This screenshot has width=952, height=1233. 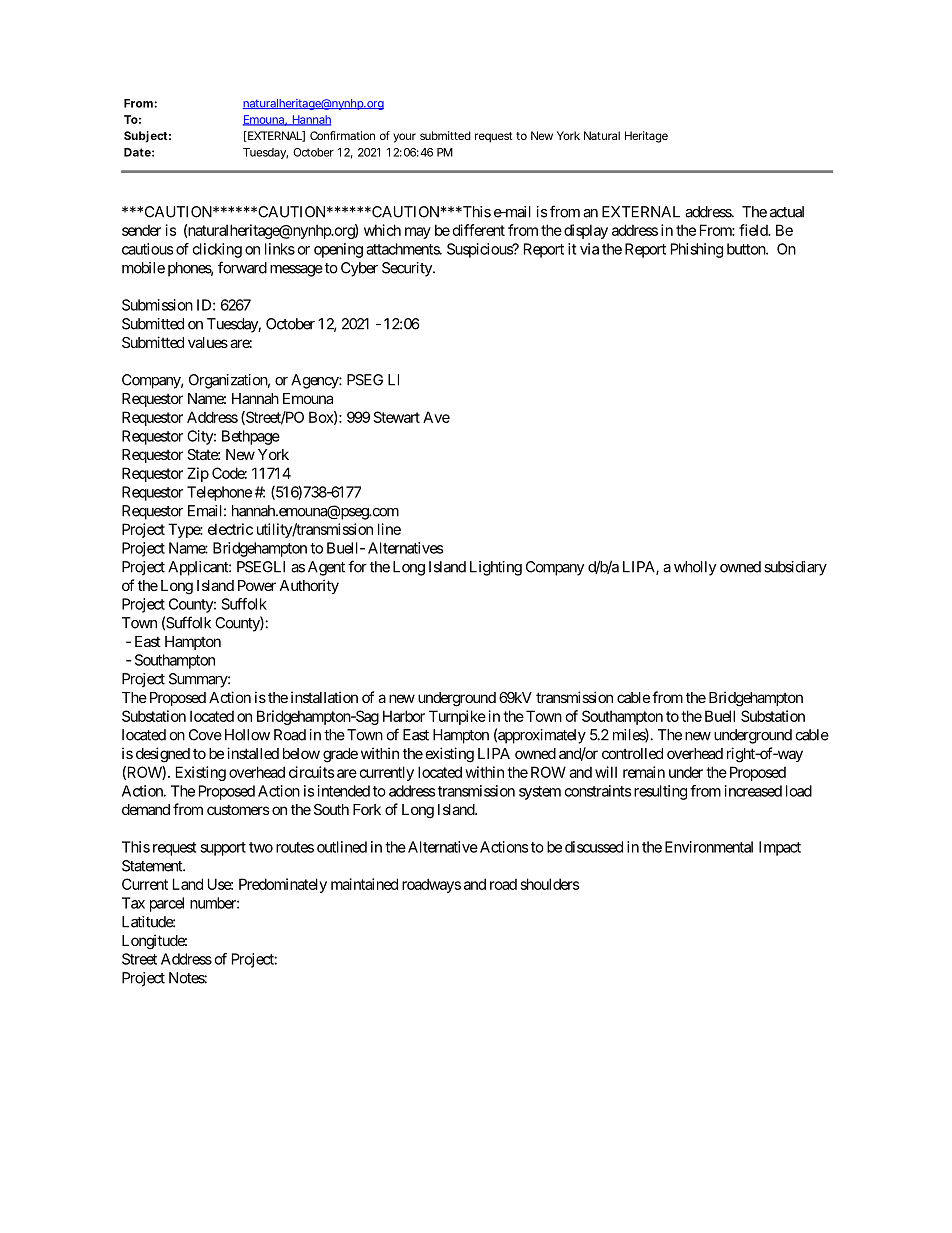 What do you see at coordinates (404, 138) in the screenshot?
I see `your` at bounding box center [404, 138].
